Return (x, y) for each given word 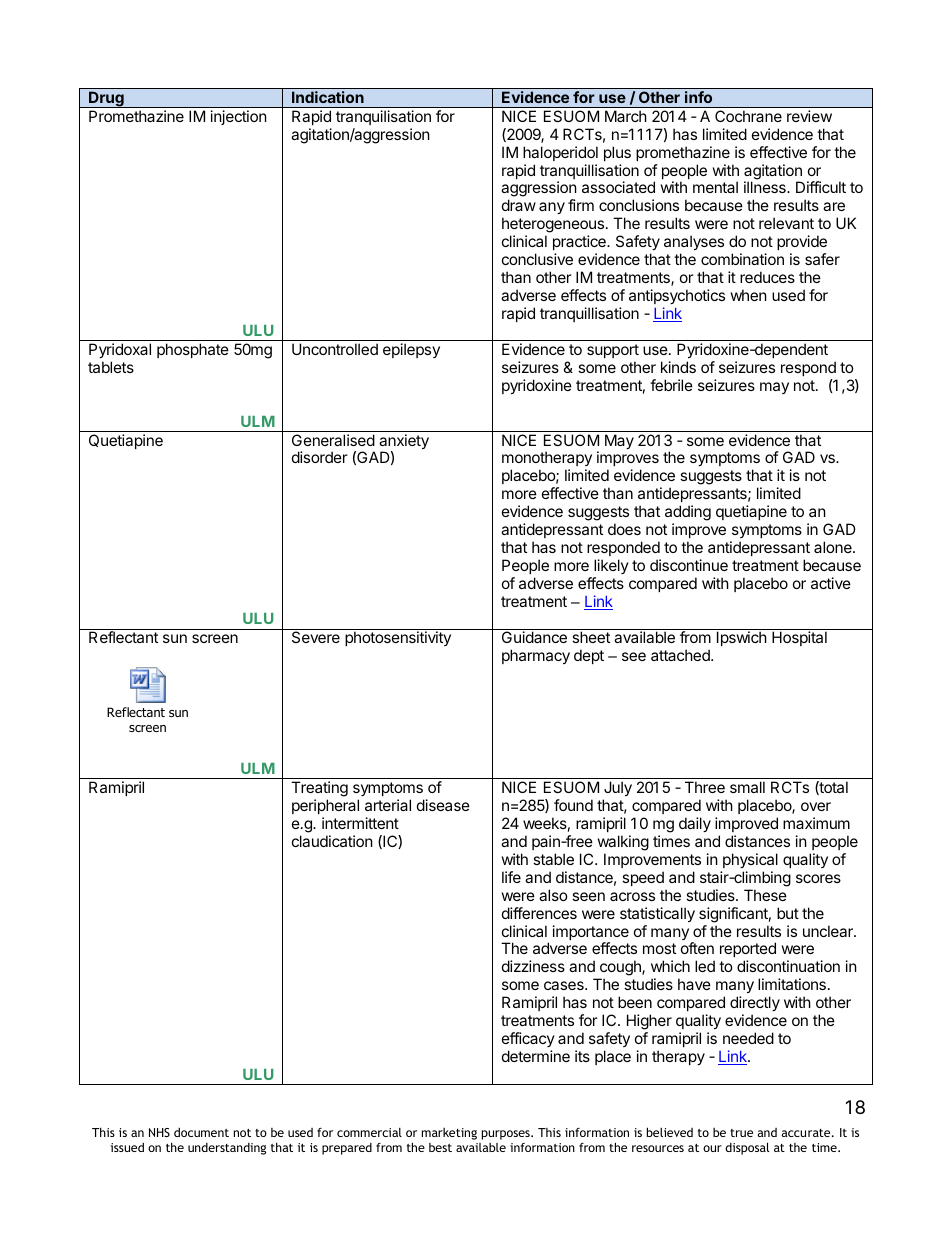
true (741, 1133)
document (201, 1132)
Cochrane (748, 116)
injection (239, 117)
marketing (449, 1134)
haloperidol (560, 153)
